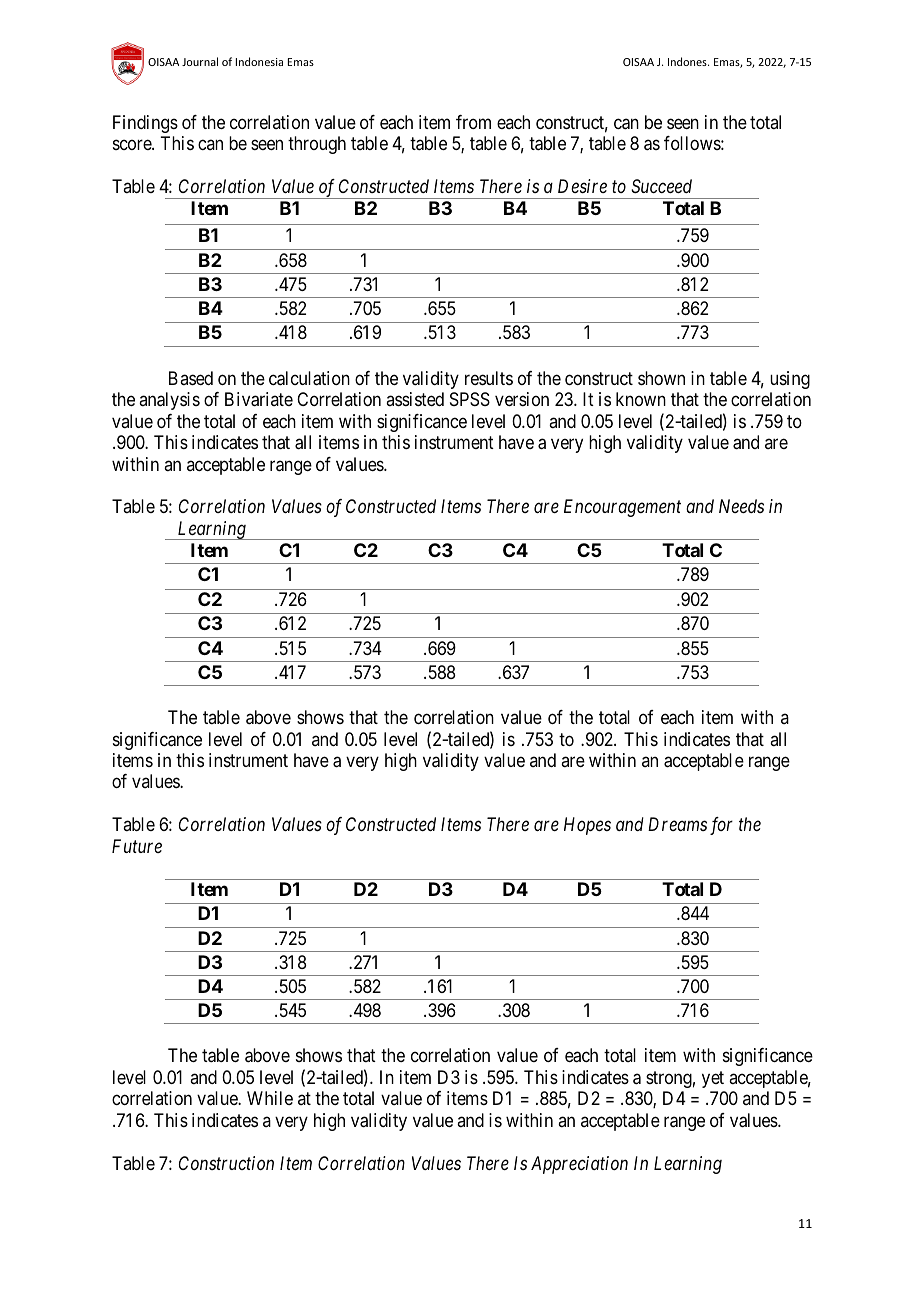 The image size is (924, 1308). What do you see at coordinates (473, 122) in the image?
I see `from` at bounding box center [473, 122].
